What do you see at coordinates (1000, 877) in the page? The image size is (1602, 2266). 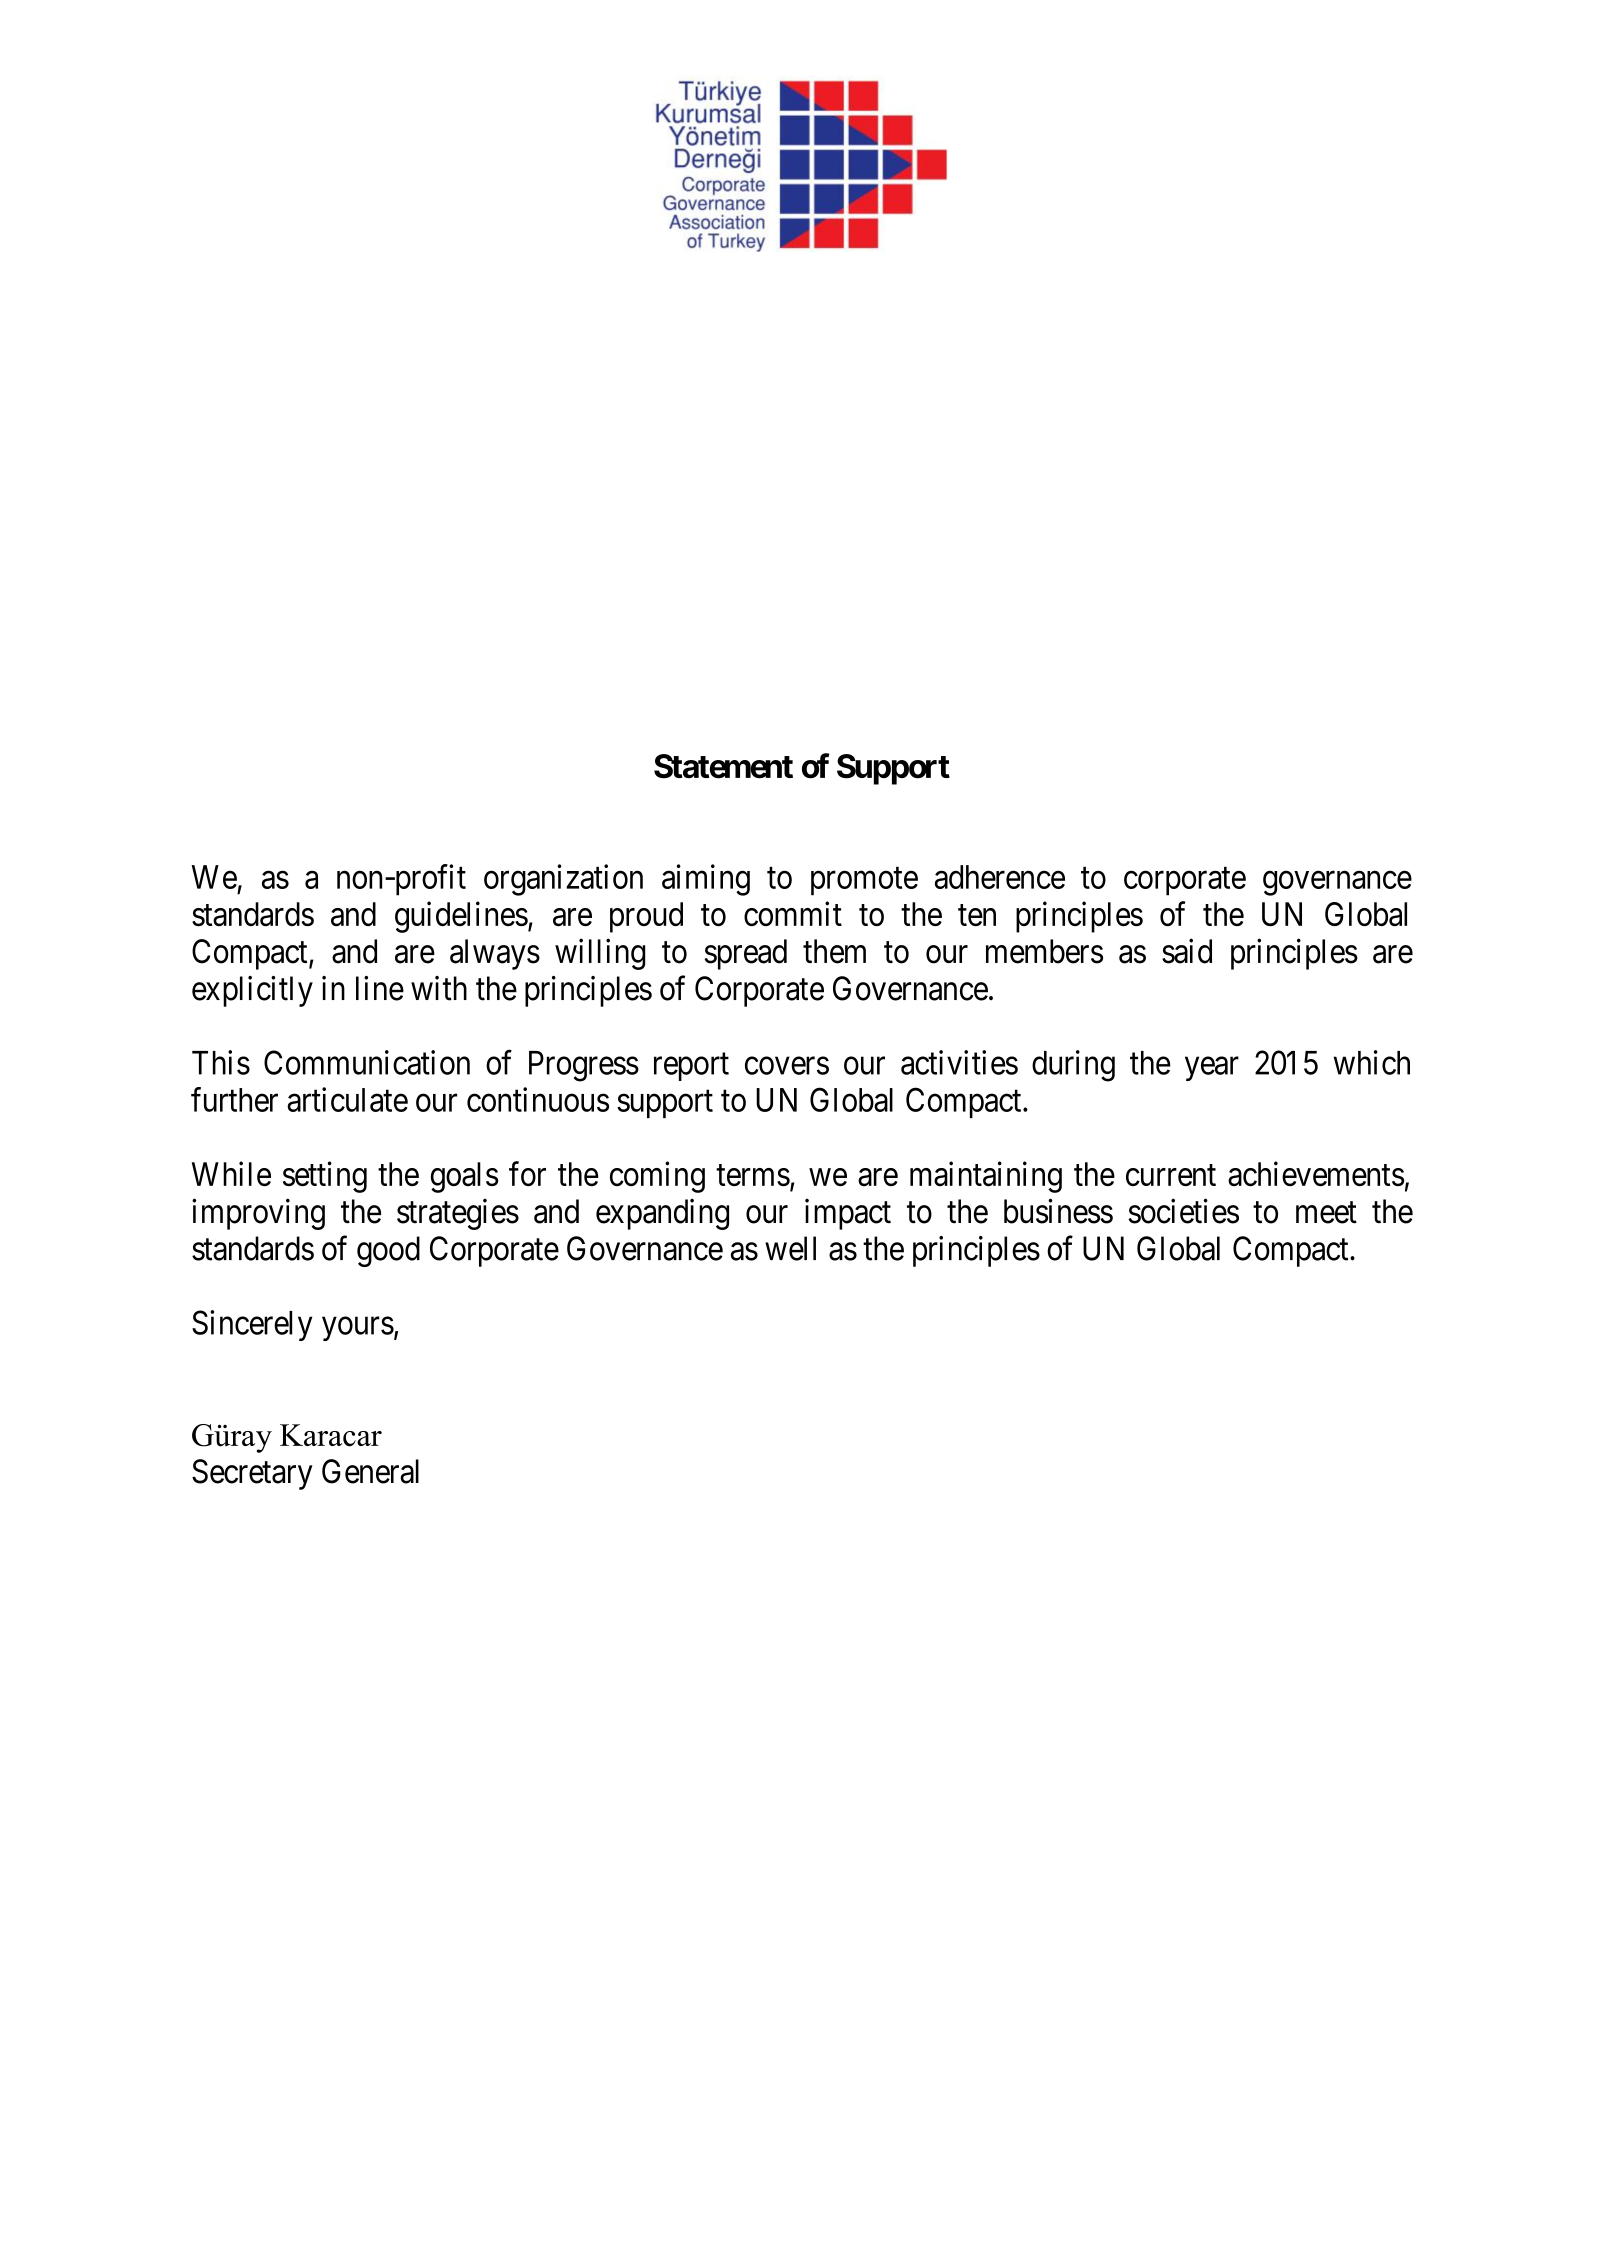 I see `adherence` at bounding box center [1000, 877].
